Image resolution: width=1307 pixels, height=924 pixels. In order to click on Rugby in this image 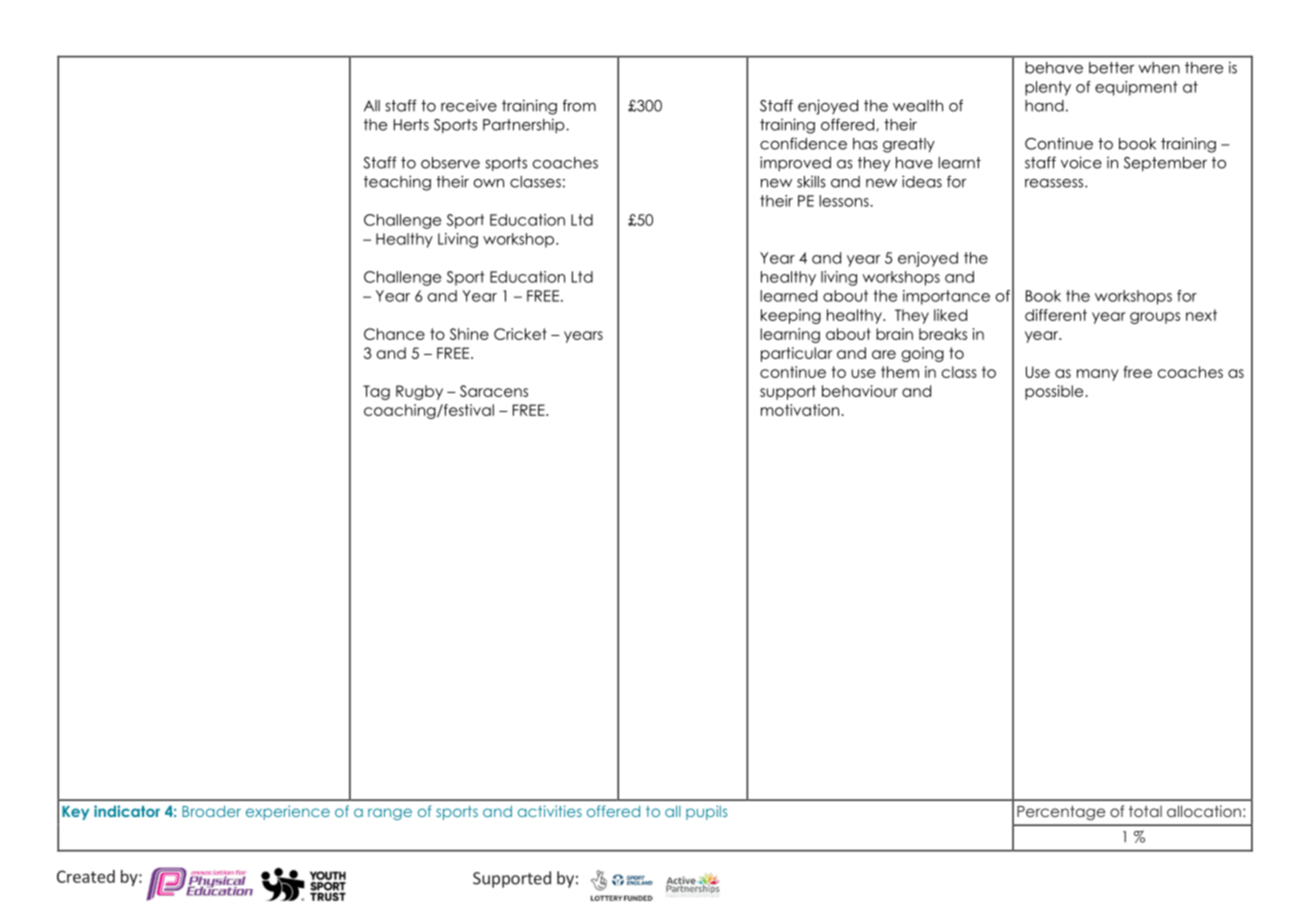, I will do `click(419, 392)`.
